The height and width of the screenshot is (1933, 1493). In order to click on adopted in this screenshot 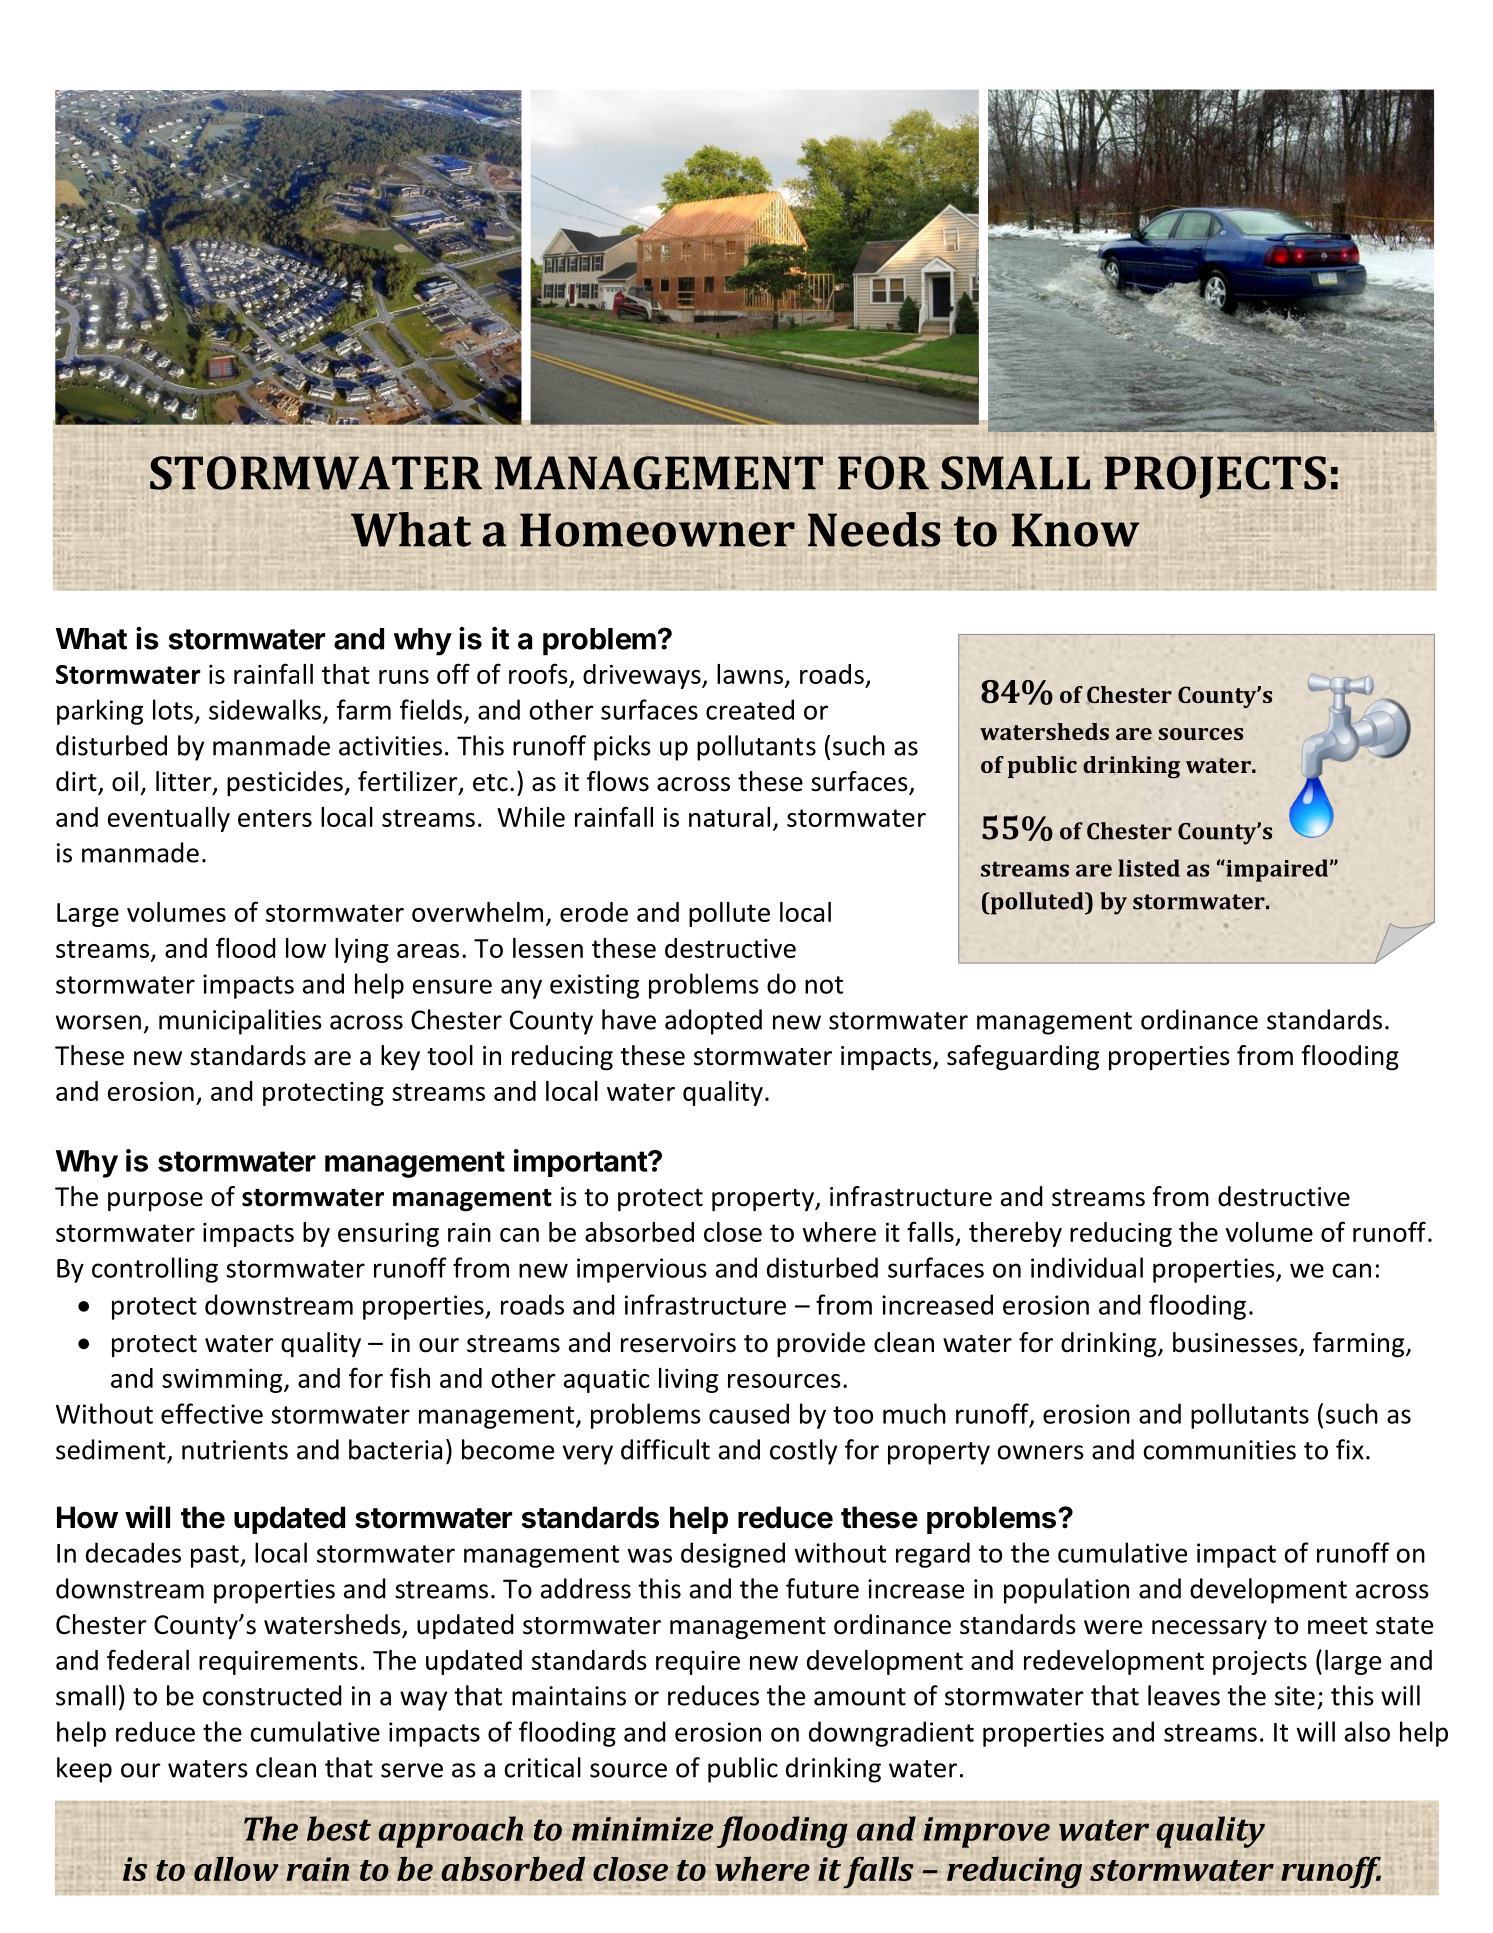, I will do `click(713, 1022)`.
